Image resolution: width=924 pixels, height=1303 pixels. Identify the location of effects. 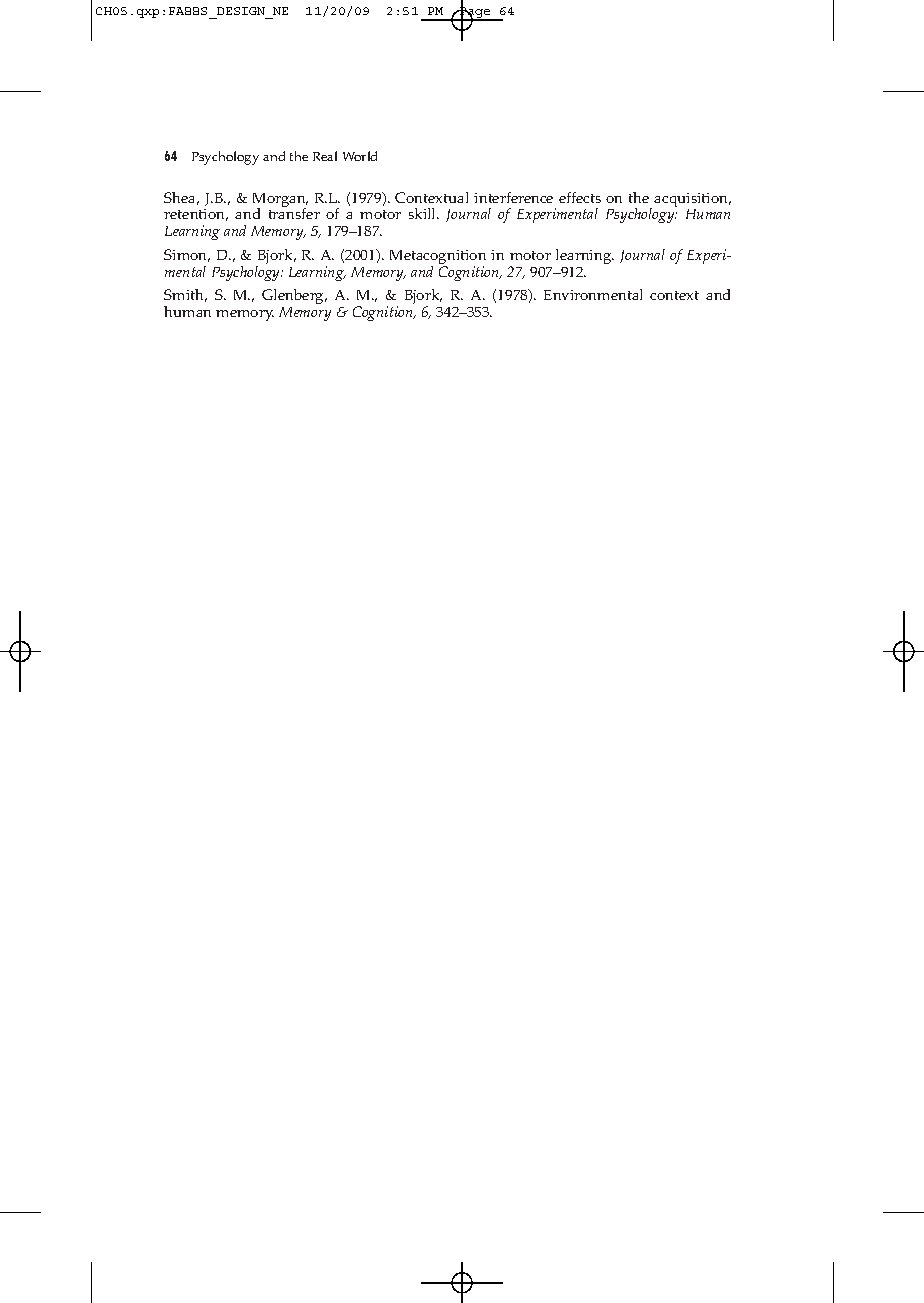
(580, 197).
